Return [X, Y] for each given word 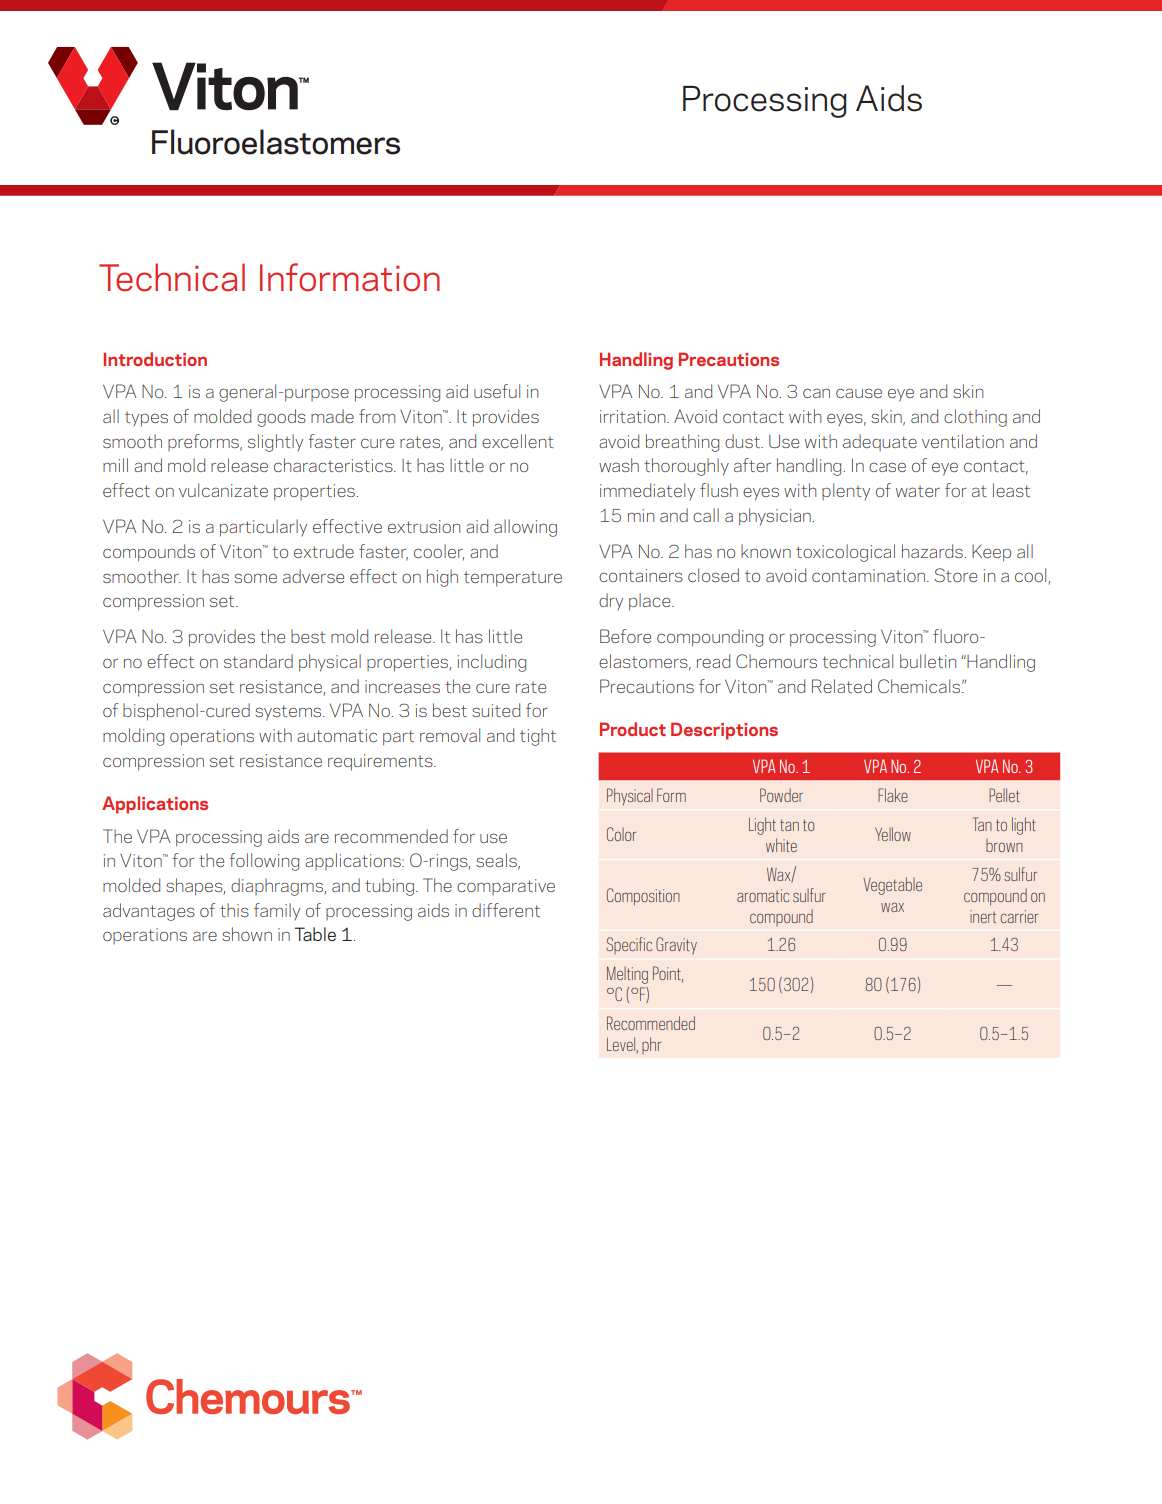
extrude [324, 551]
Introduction [155, 359]
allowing [525, 528]
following [264, 862]
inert [983, 916]
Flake [893, 795]
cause [859, 393]
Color [621, 834]
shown [247, 934]
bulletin [928, 661]
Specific [629, 945]
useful [497, 391]
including [492, 663]
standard [258, 661]
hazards [933, 551]
